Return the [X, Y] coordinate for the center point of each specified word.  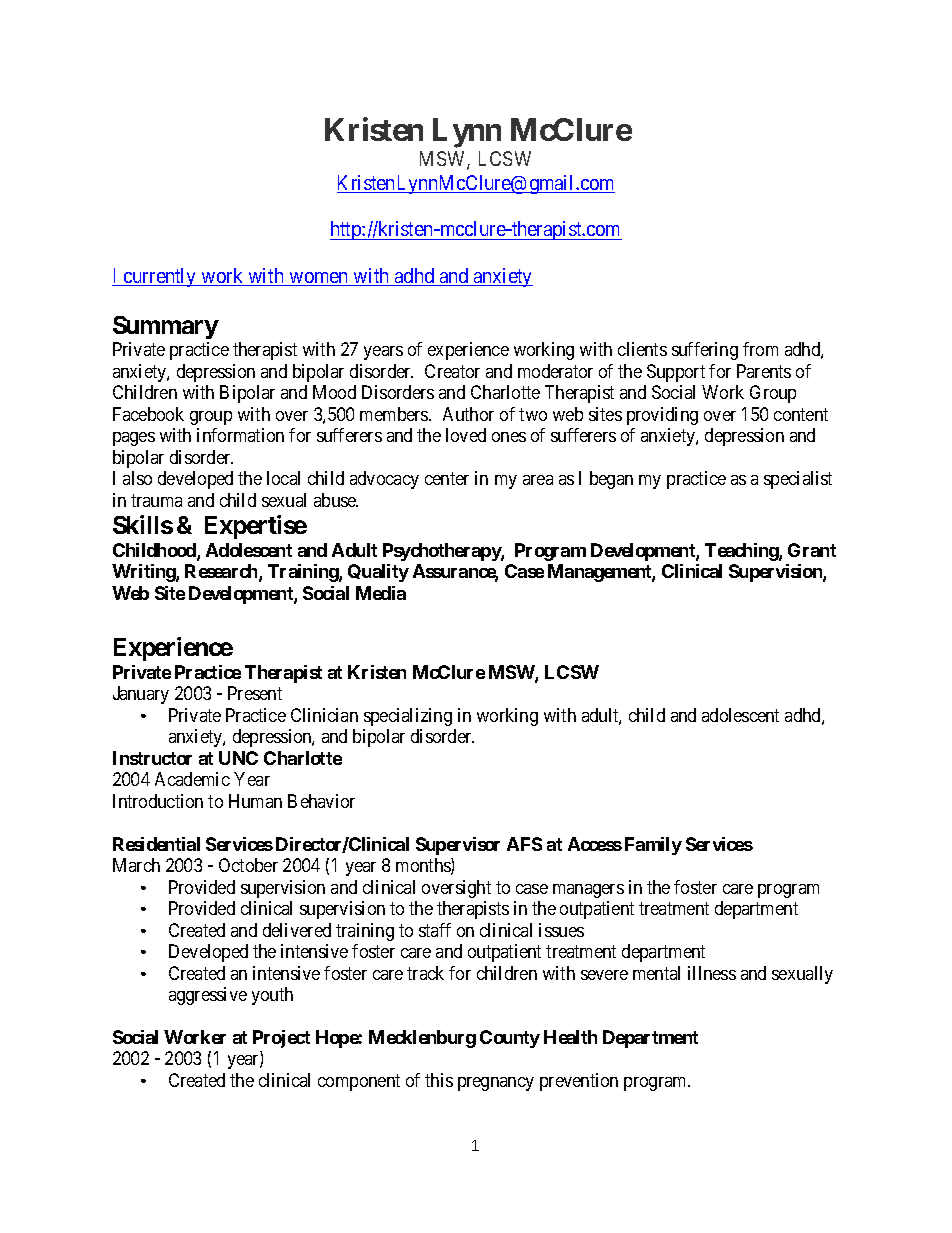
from [760, 349]
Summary [166, 327]
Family [653, 846]
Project [281, 1039]
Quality [378, 573]
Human [255, 801]
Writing [144, 573]
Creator [452, 371]
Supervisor [458, 846]
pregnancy [496, 1084]
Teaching [742, 552]
